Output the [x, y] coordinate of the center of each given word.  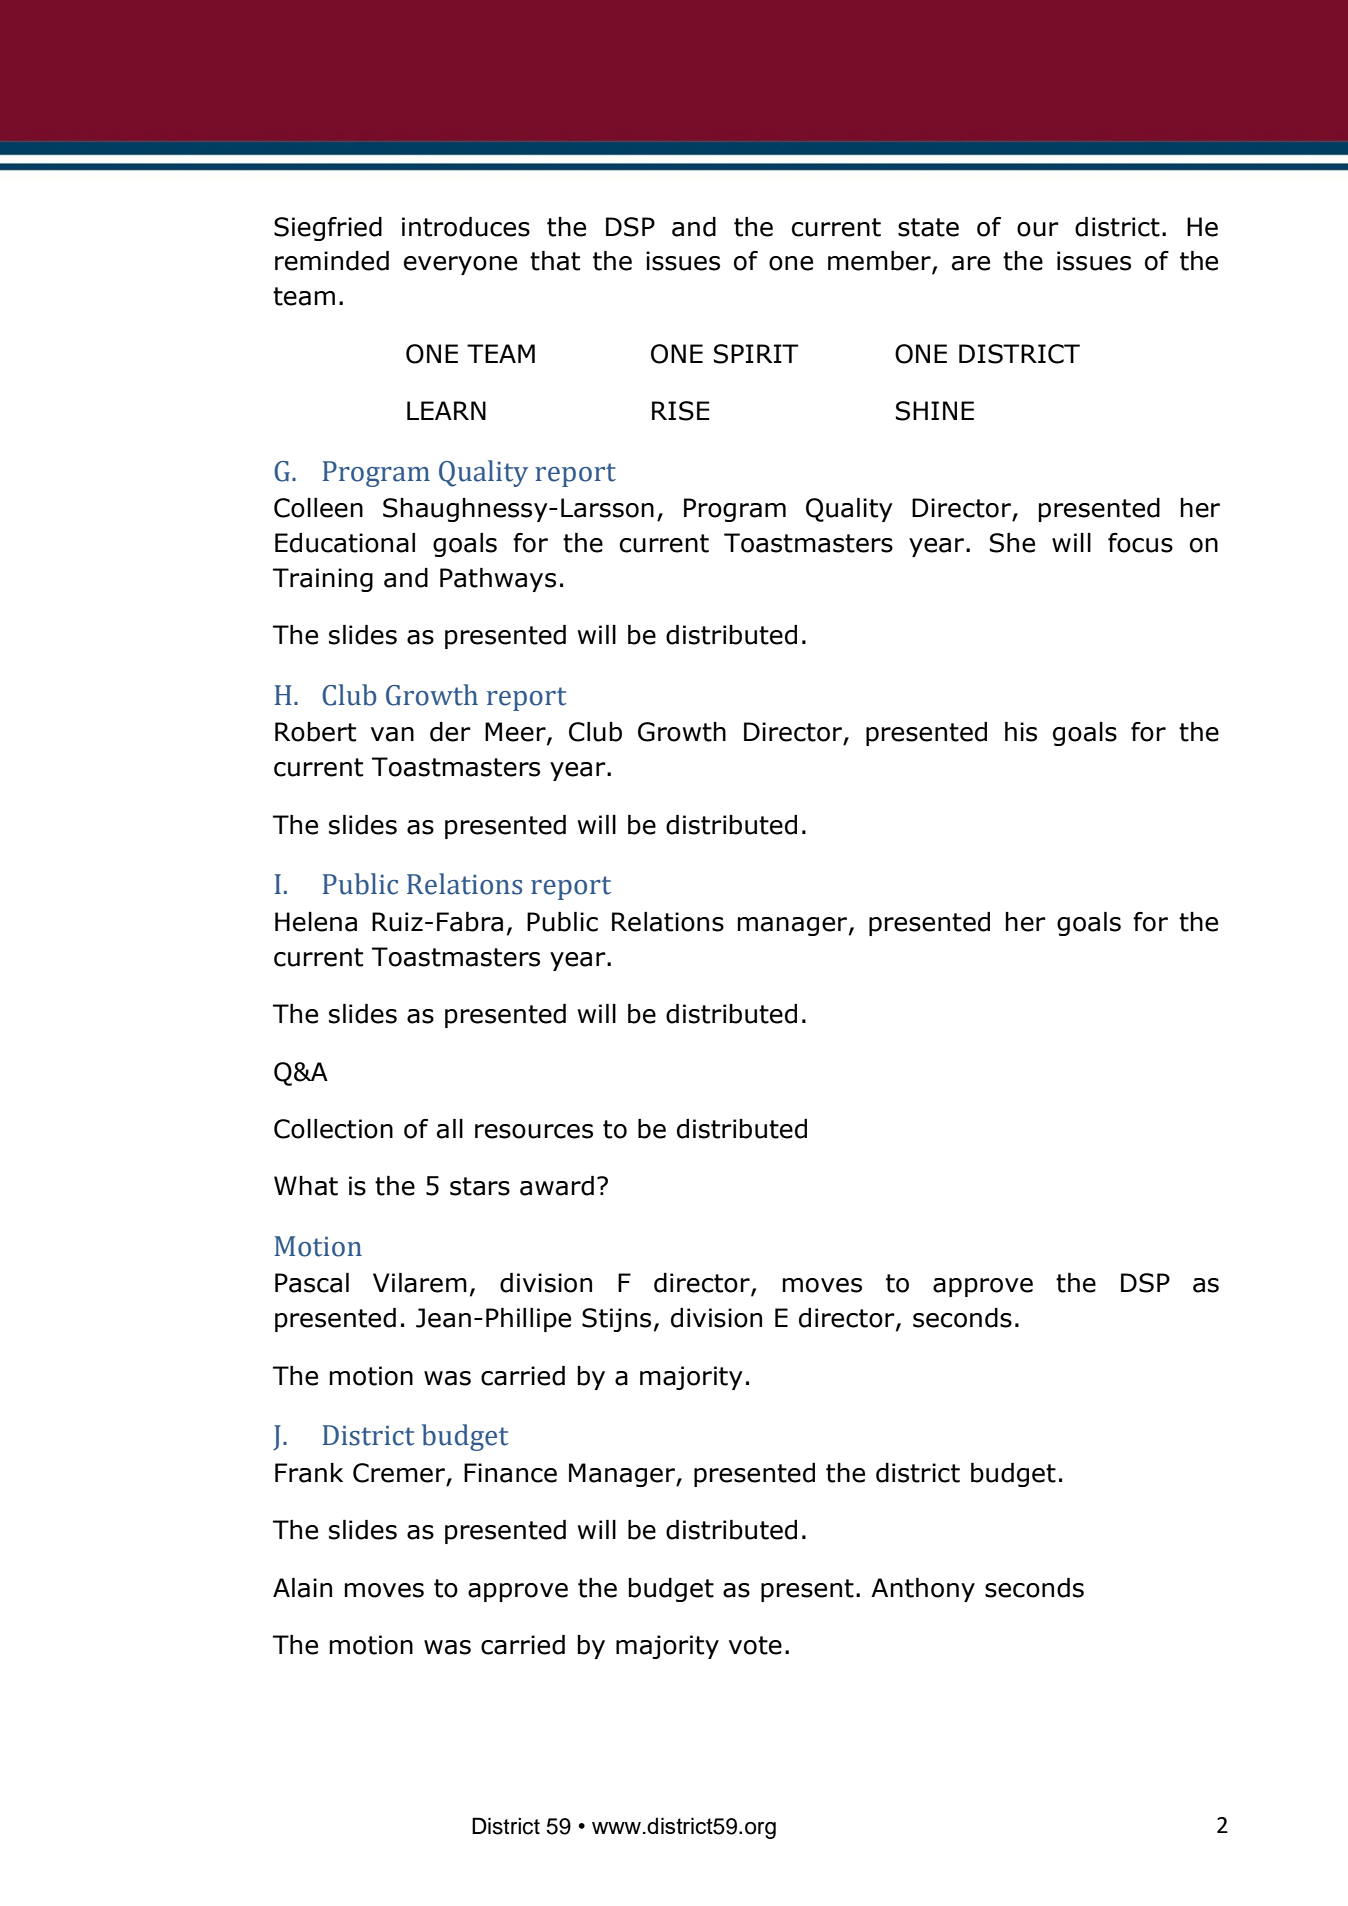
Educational [345, 543]
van [392, 734]
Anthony [923, 1590]
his [1021, 732]
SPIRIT [756, 354]
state [928, 227]
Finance [510, 1473]
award [557, 1186]
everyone [460, 265]
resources [534, 1131]
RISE [681, 411]
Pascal [312, 1283]
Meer [516, 733]
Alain [302, 1588]
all [450, 1129]
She [1012, 543]
